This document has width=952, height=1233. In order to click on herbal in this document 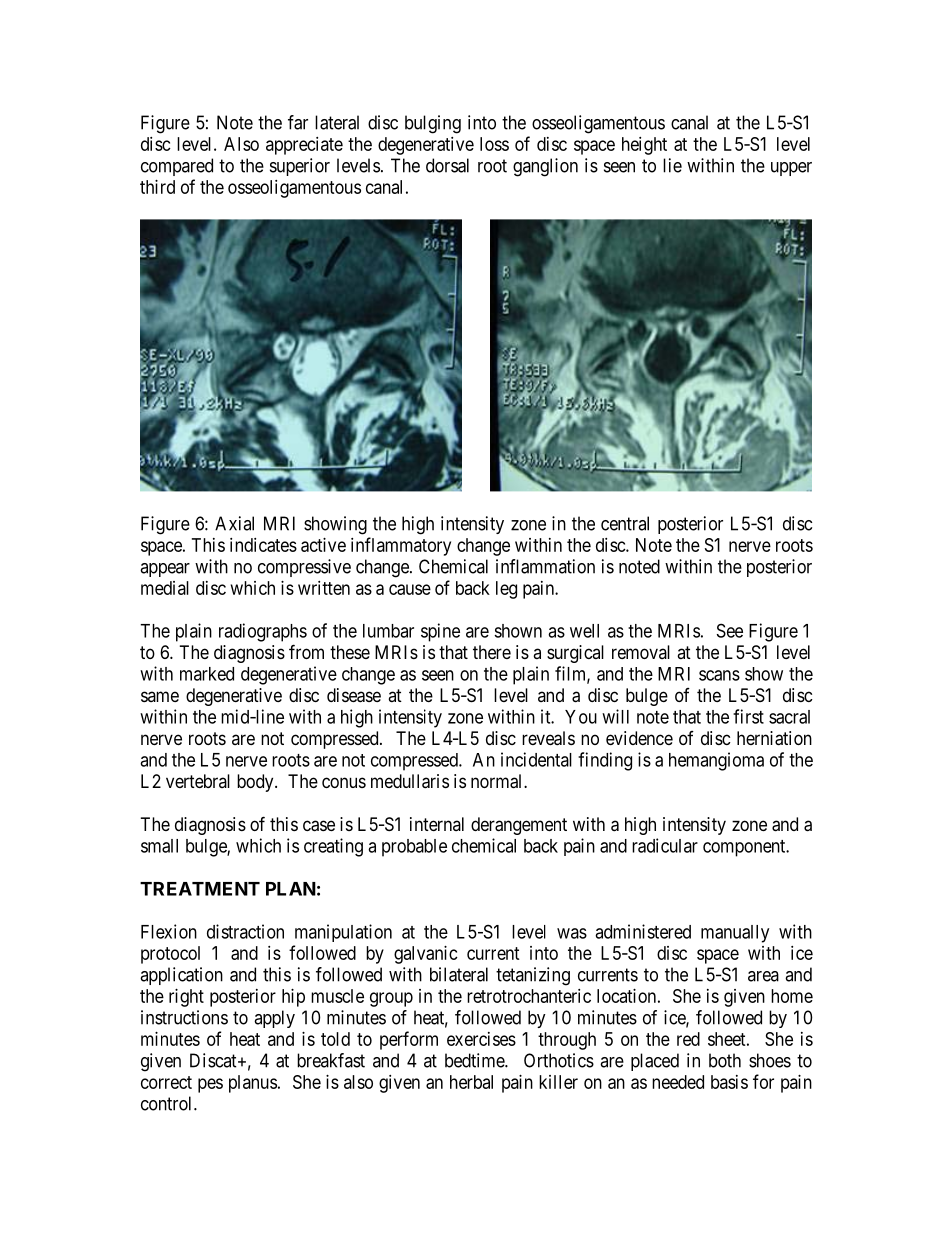, I will do `click(471, 1082)`.
